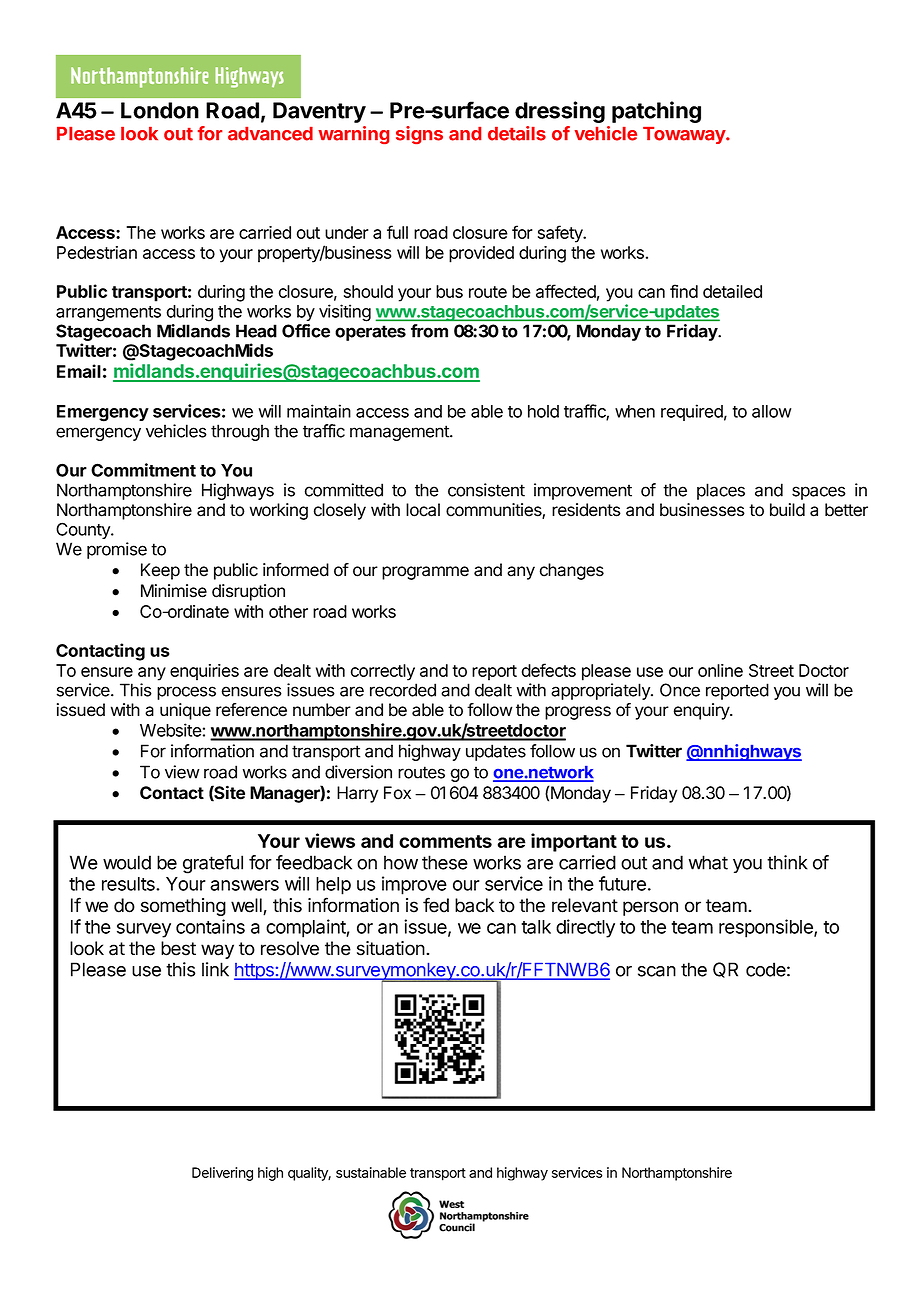 The image size is (924, 1308). I want to click on Delivering, so click(222, 1174).
